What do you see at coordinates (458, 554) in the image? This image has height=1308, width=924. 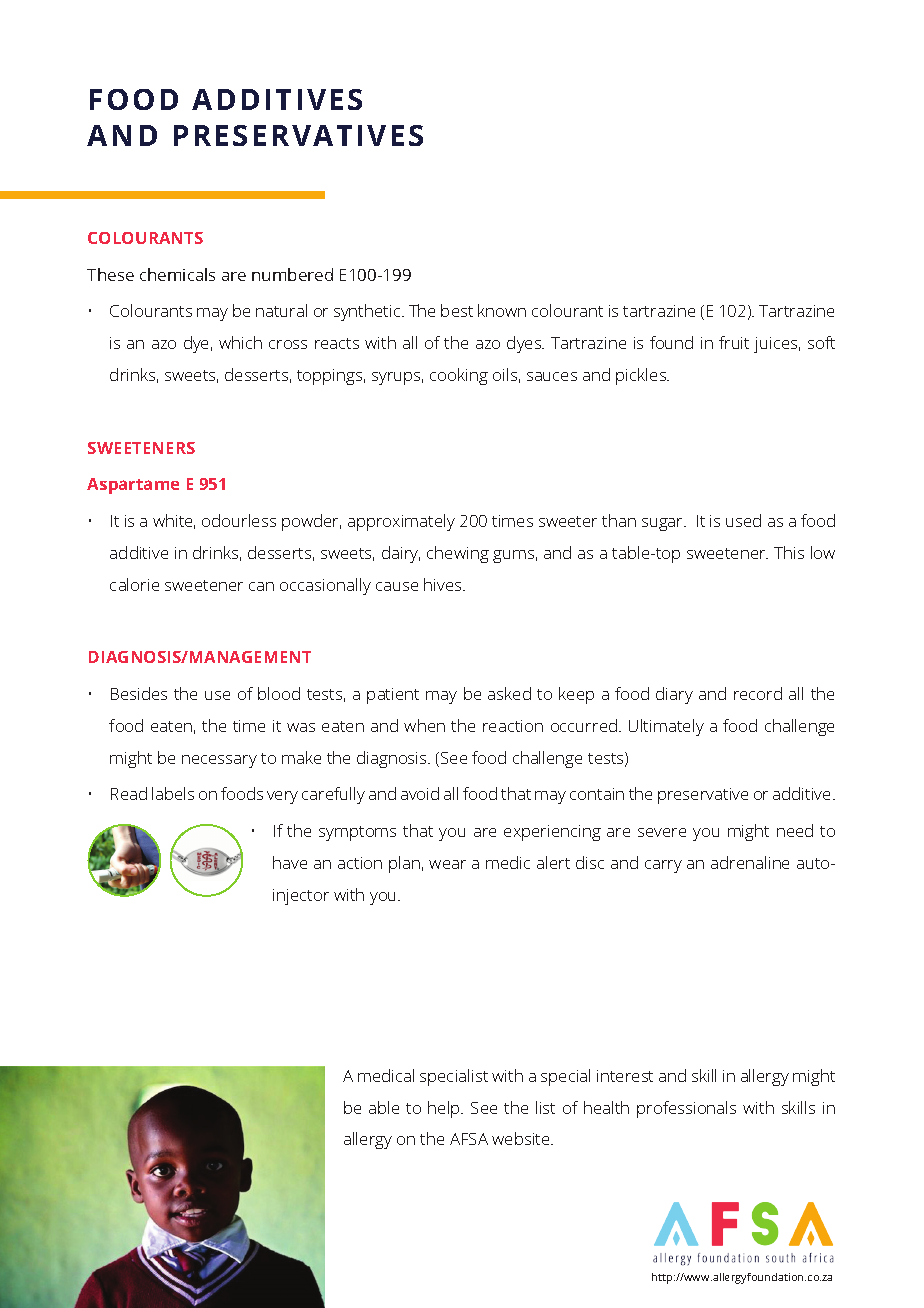 I see `chewing` at bounding box center [458, 554].
